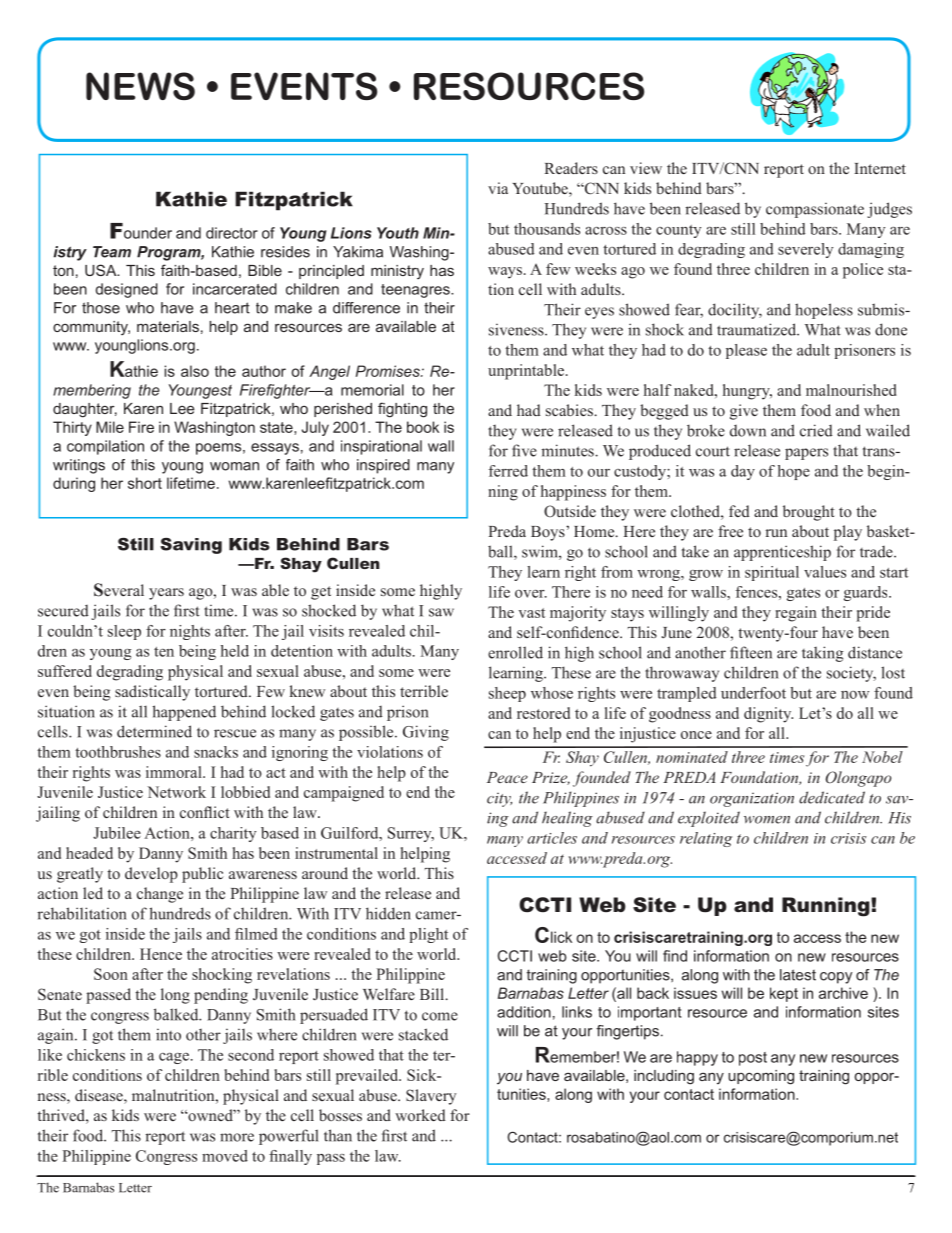  I want to click on via, so click(498, 188).
